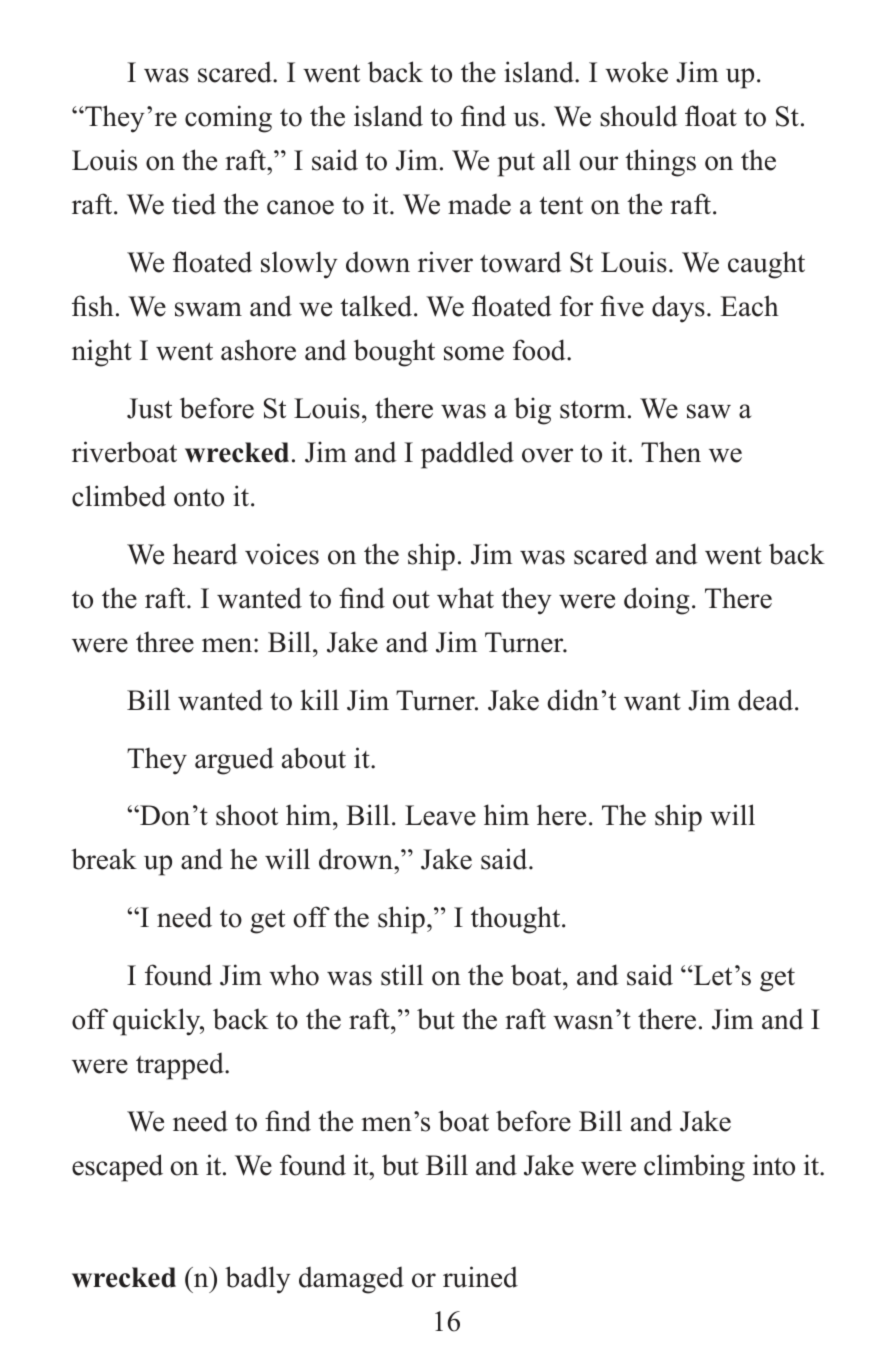  What do you see at coordinates (258, 1280) in the screenshot?
I see `badly` at bounding box center [258, 1280].
